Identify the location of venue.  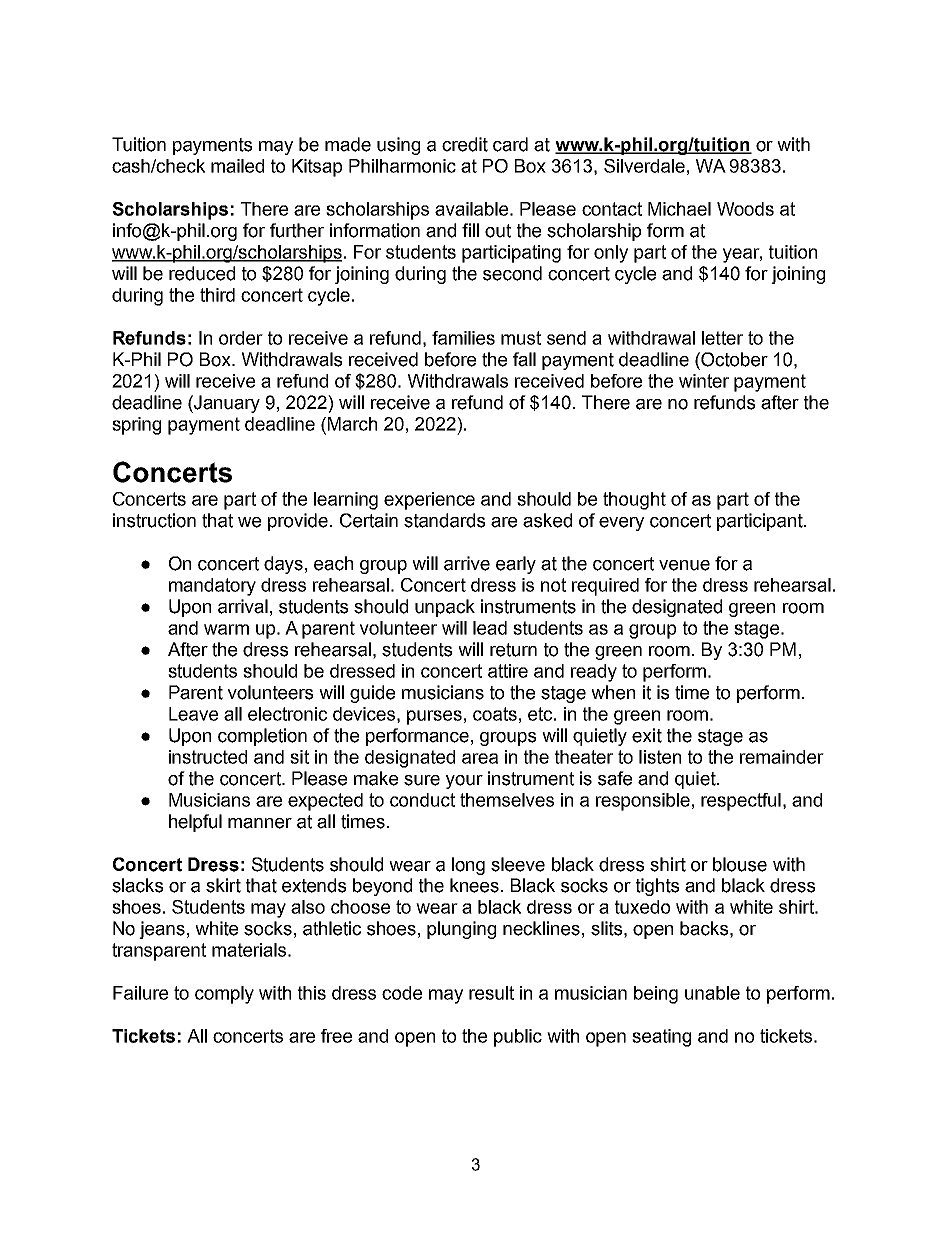
(684, 565).
